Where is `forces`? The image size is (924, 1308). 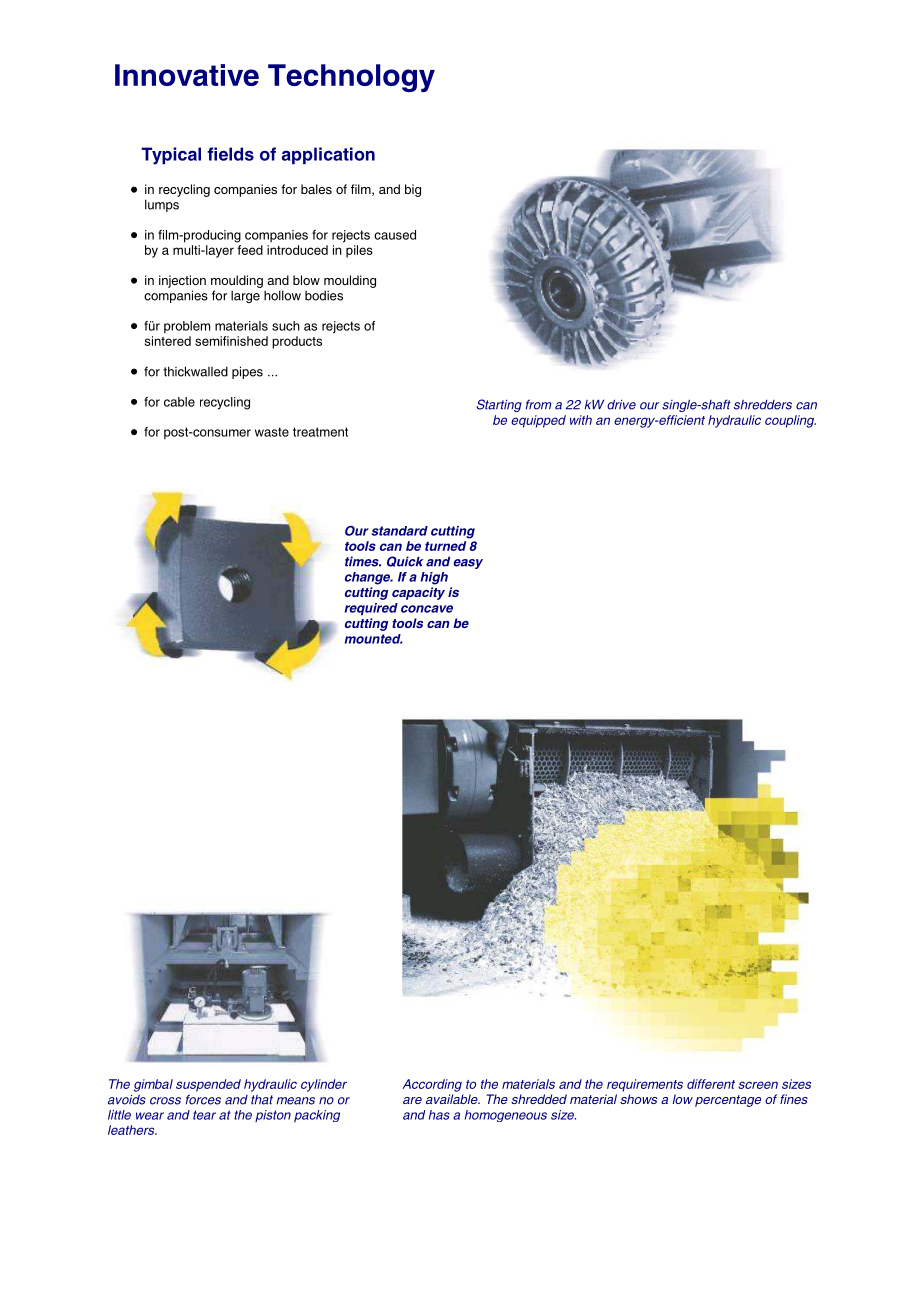
forces is located at coordinates (203, 1099).
